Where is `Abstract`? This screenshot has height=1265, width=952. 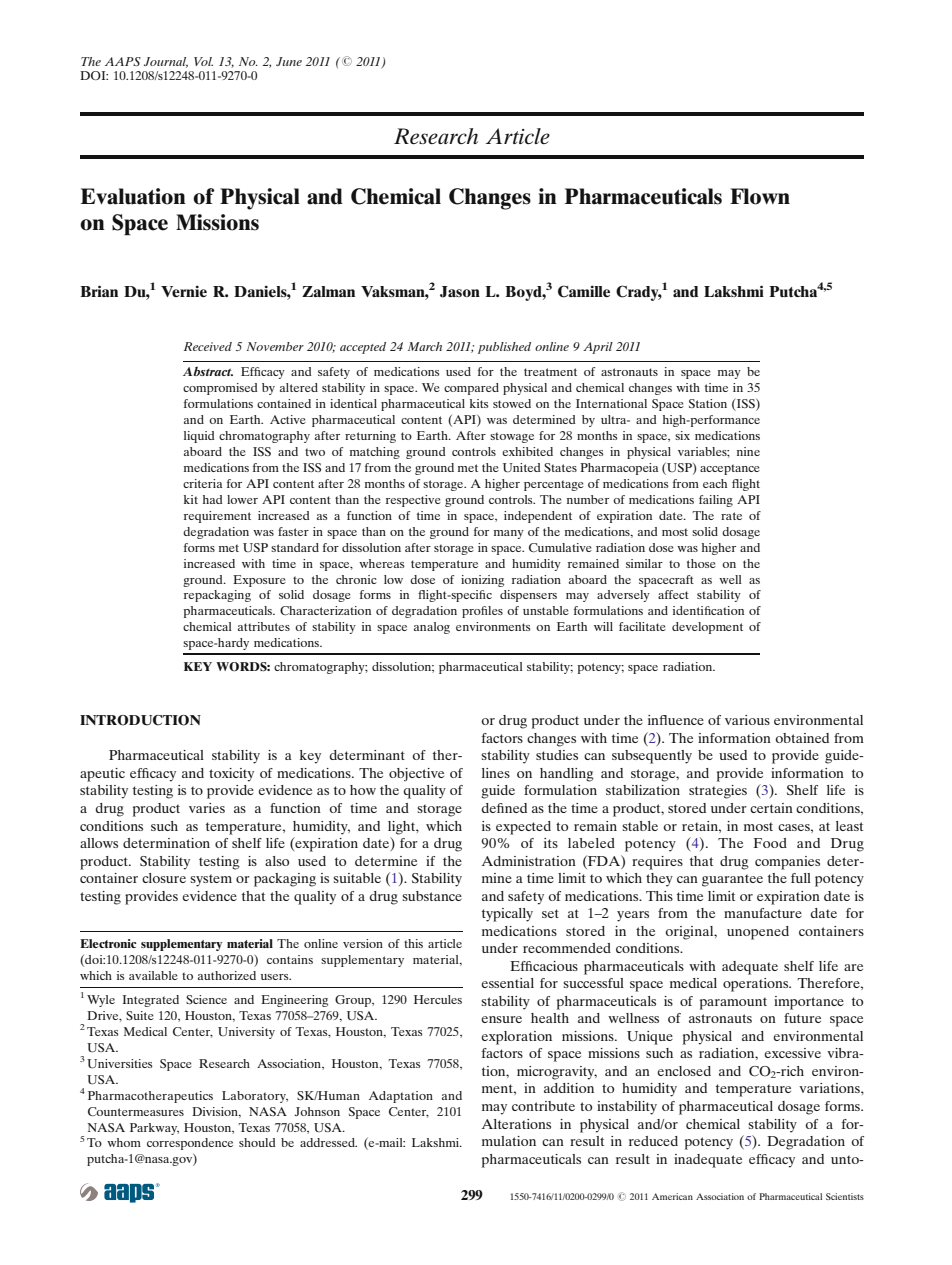 Abstract is located at coordinates (208, 371).
